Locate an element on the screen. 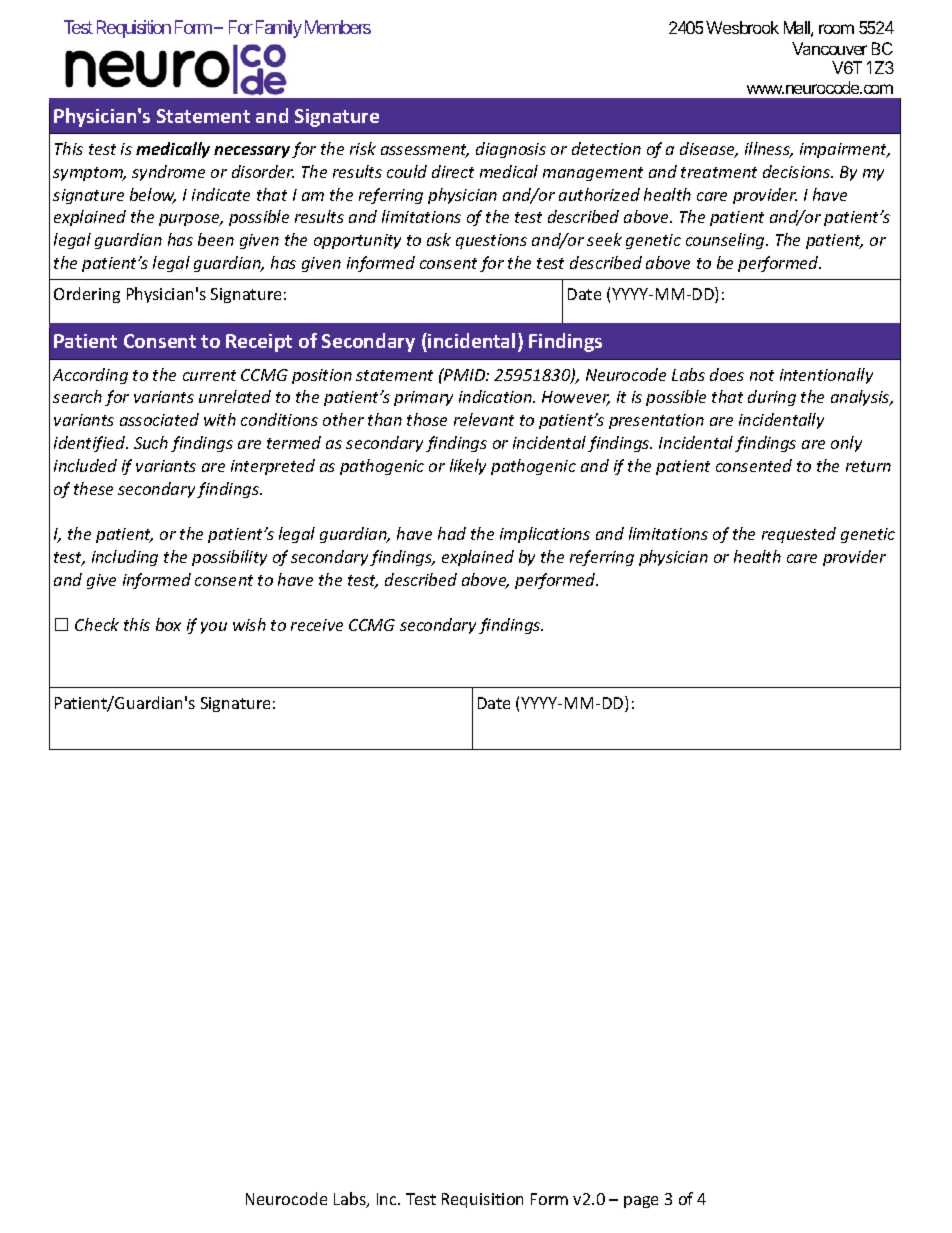 Image resolution: width=952 pixels, height=1233 pixels. receive is located at coordinates (317, 625).
